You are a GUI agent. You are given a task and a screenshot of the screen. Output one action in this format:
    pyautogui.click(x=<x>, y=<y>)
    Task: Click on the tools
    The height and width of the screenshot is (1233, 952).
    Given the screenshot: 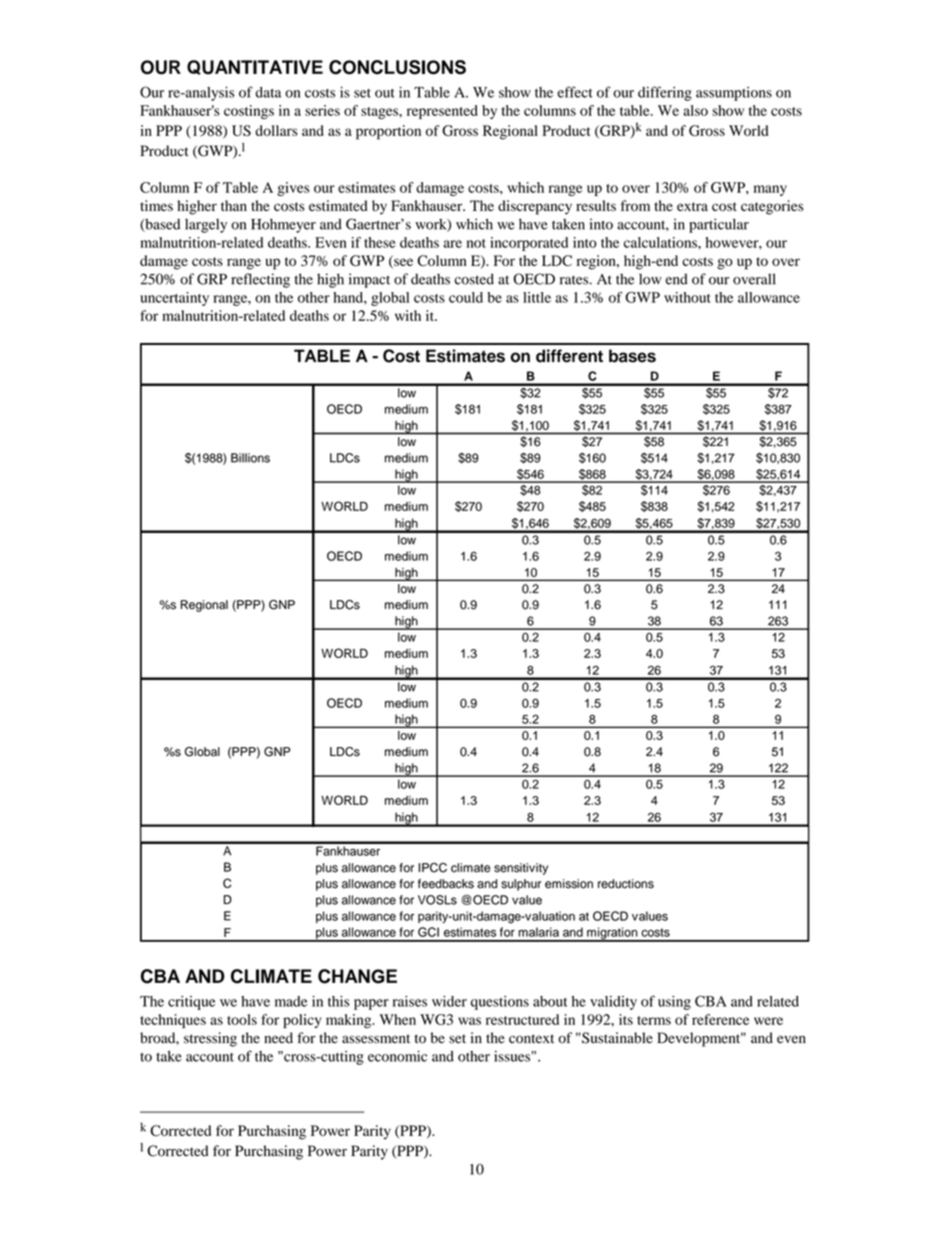 What is the action you would take?
    pyautogui.click(x=242, y=1019)
